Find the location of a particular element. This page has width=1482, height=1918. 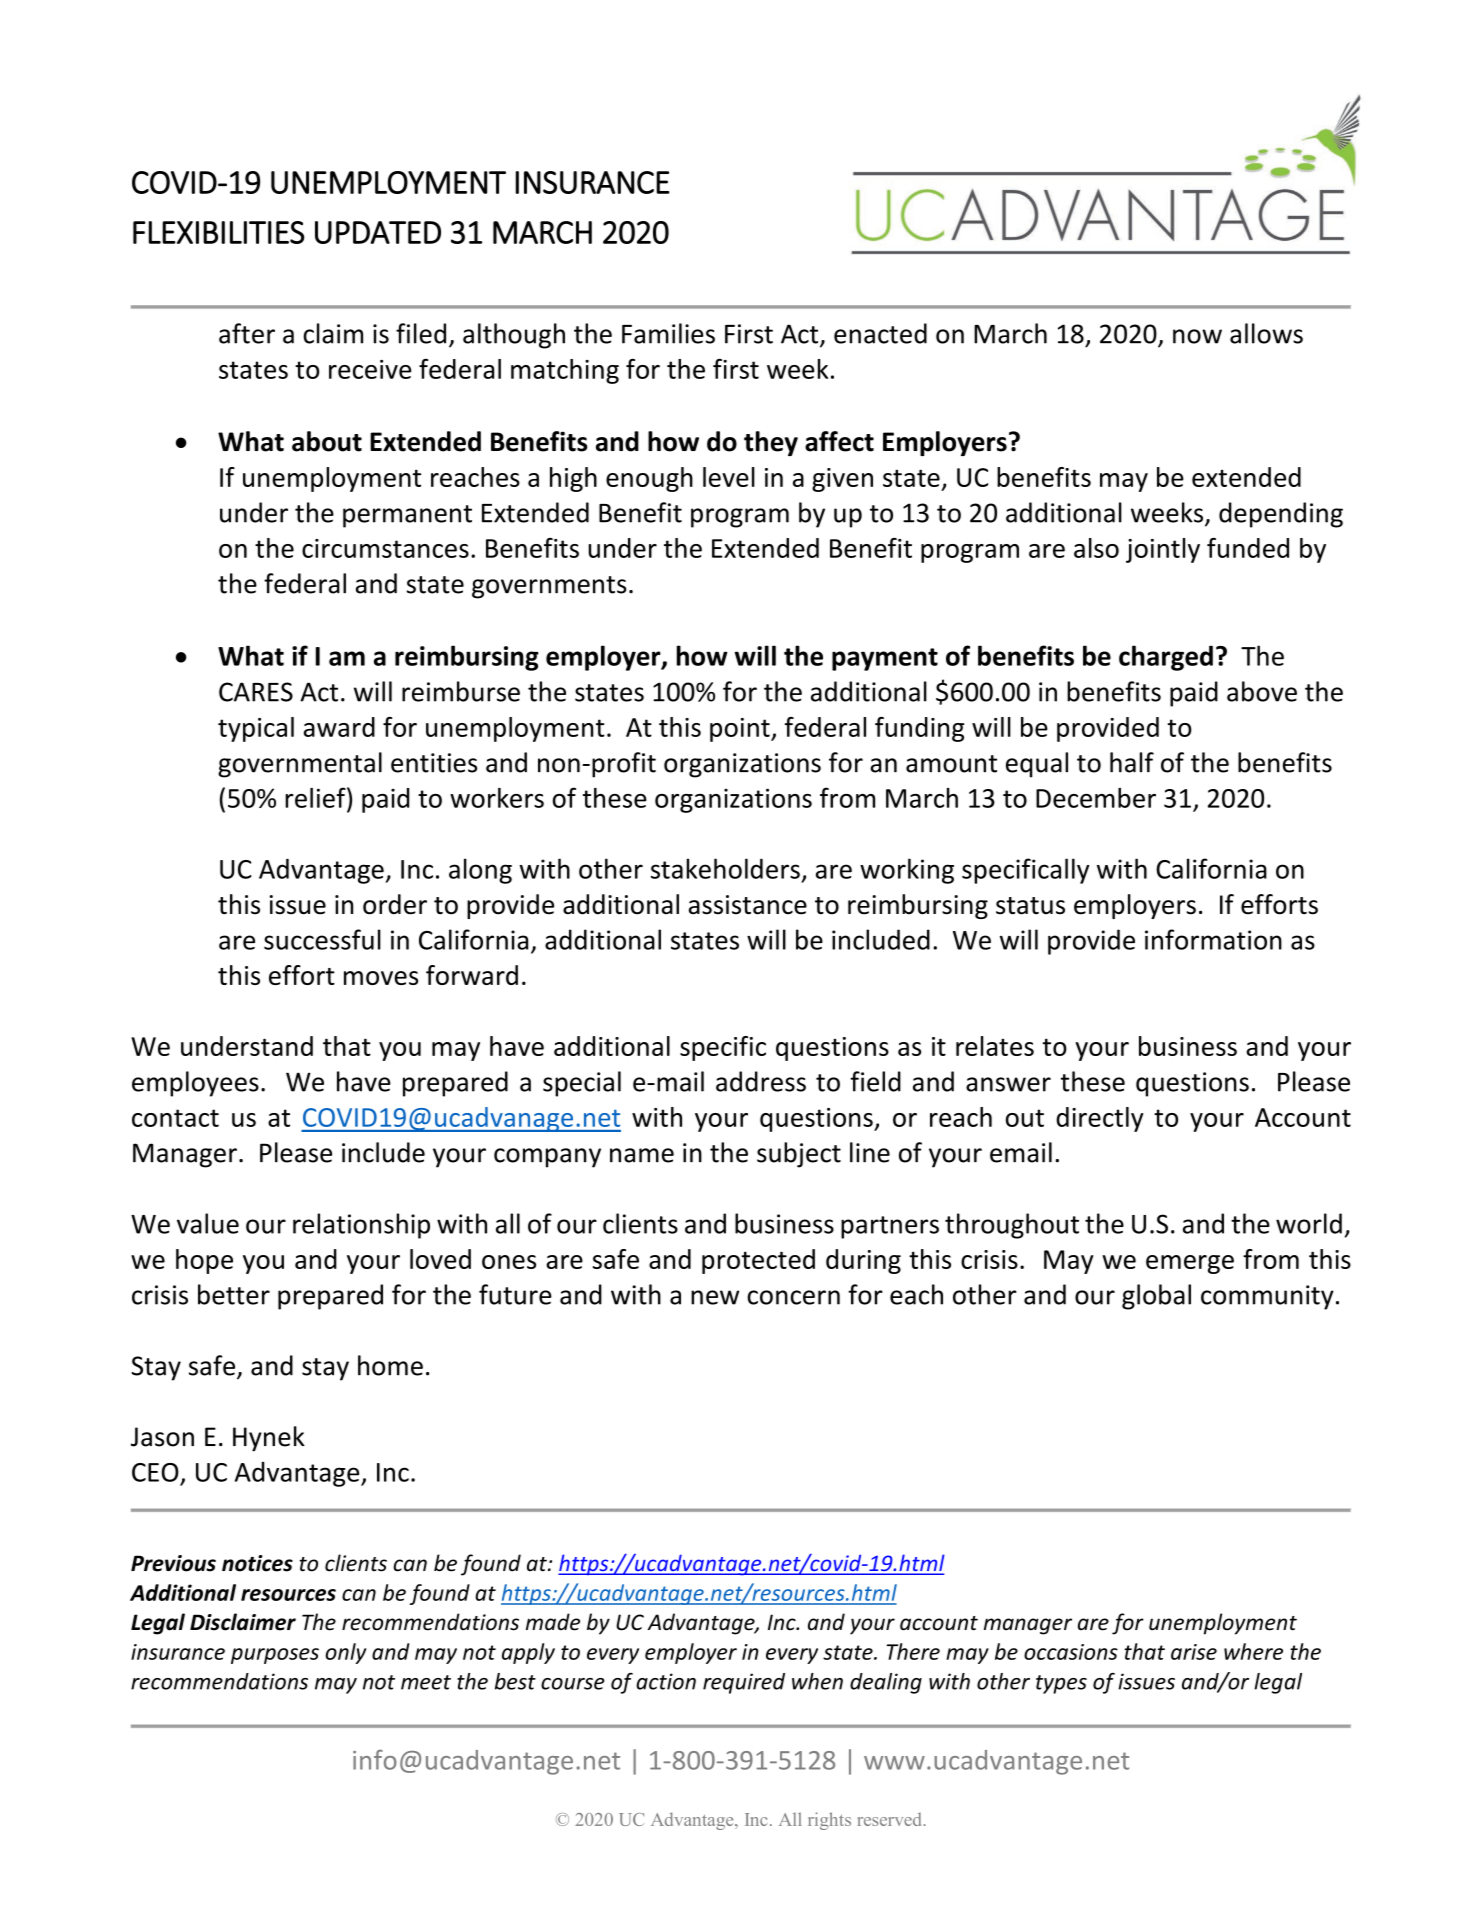

moves is located at coordinates (381, 978).
